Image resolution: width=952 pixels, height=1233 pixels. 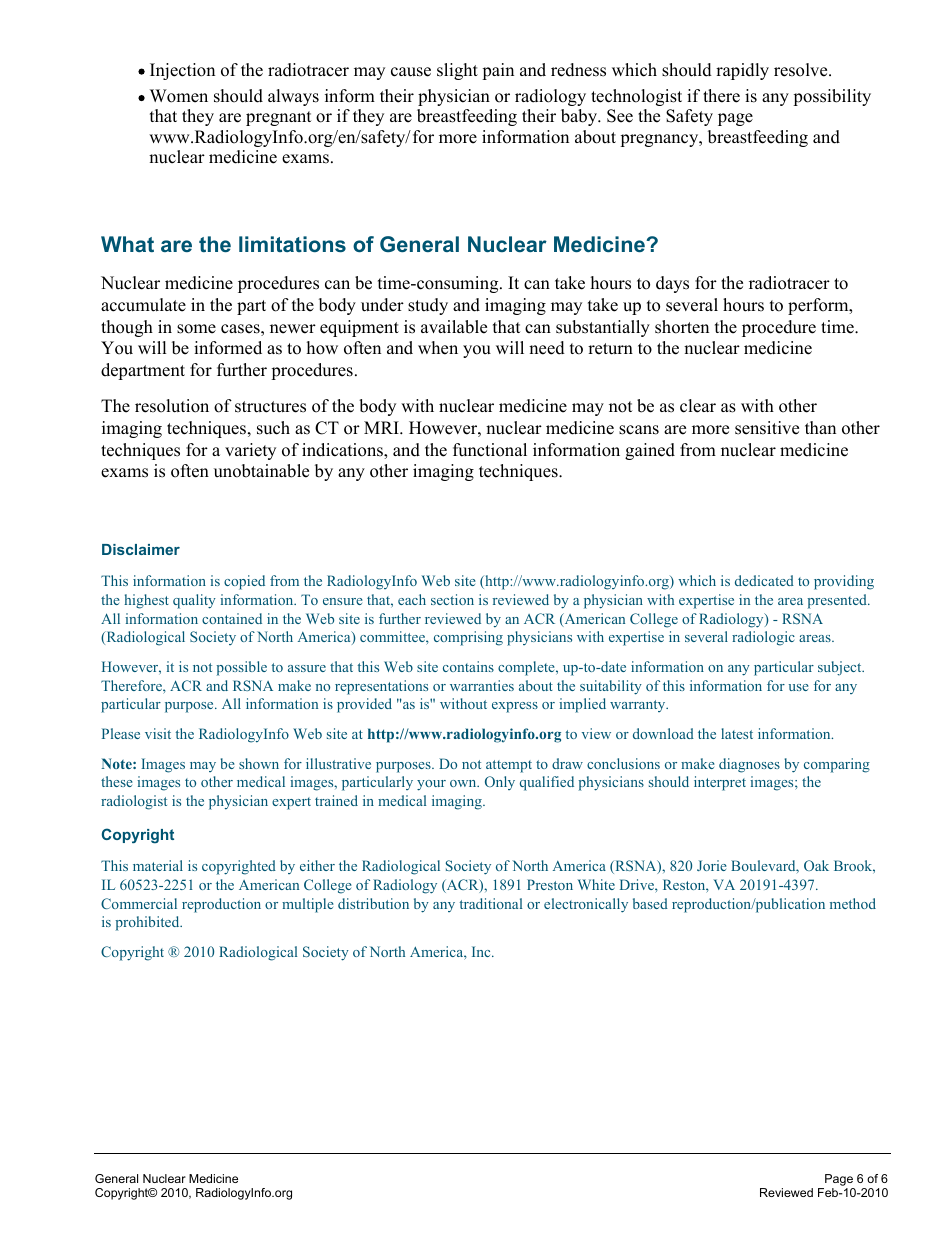 What do you see at coordinates (742, 71) in the page?
I see `rapidly` at bounding box center [742, 71].
